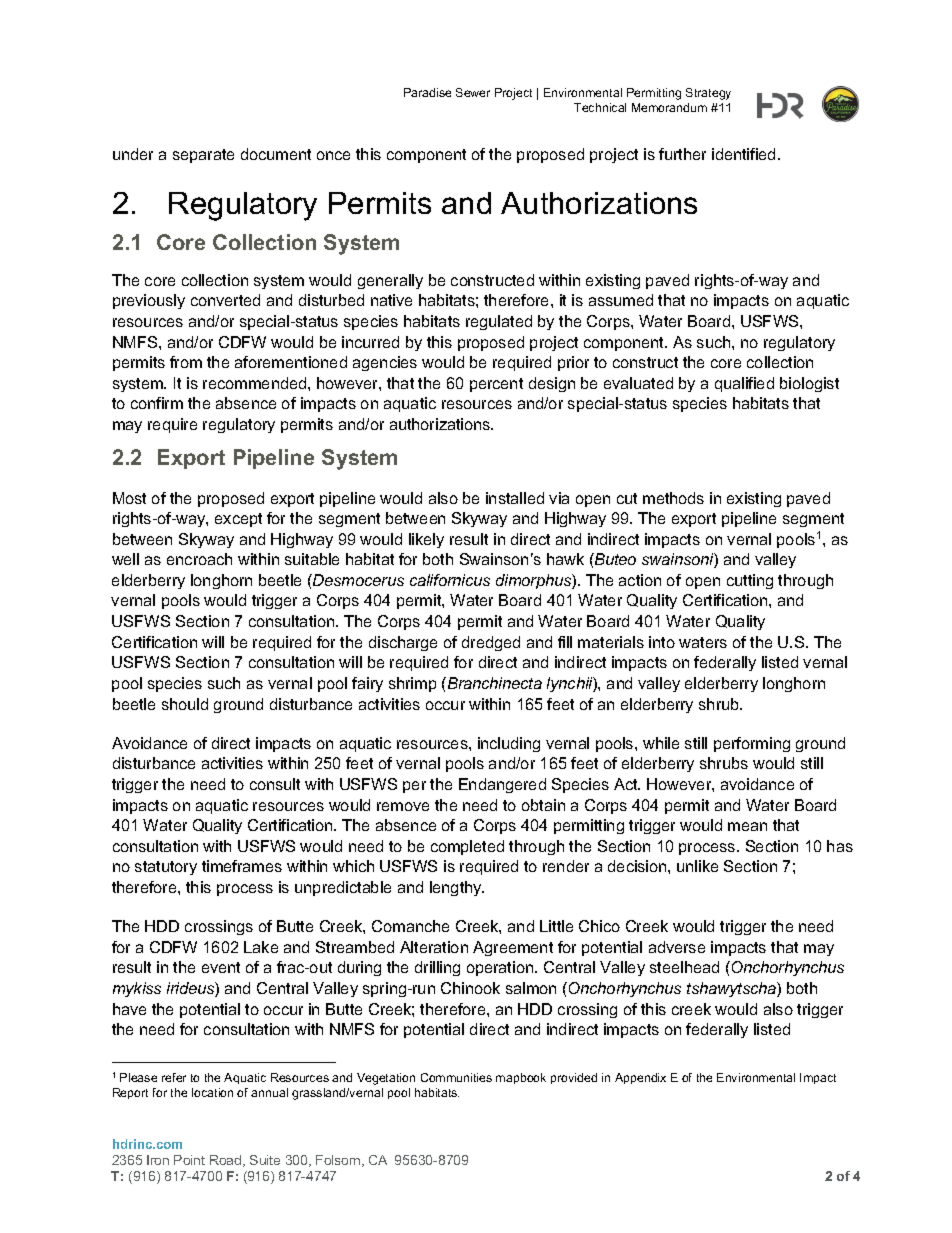 This screenshot has width=952, height=1233. Describe the element at coordinates (509, 744) in the screenshot. I see `including` at that location.
